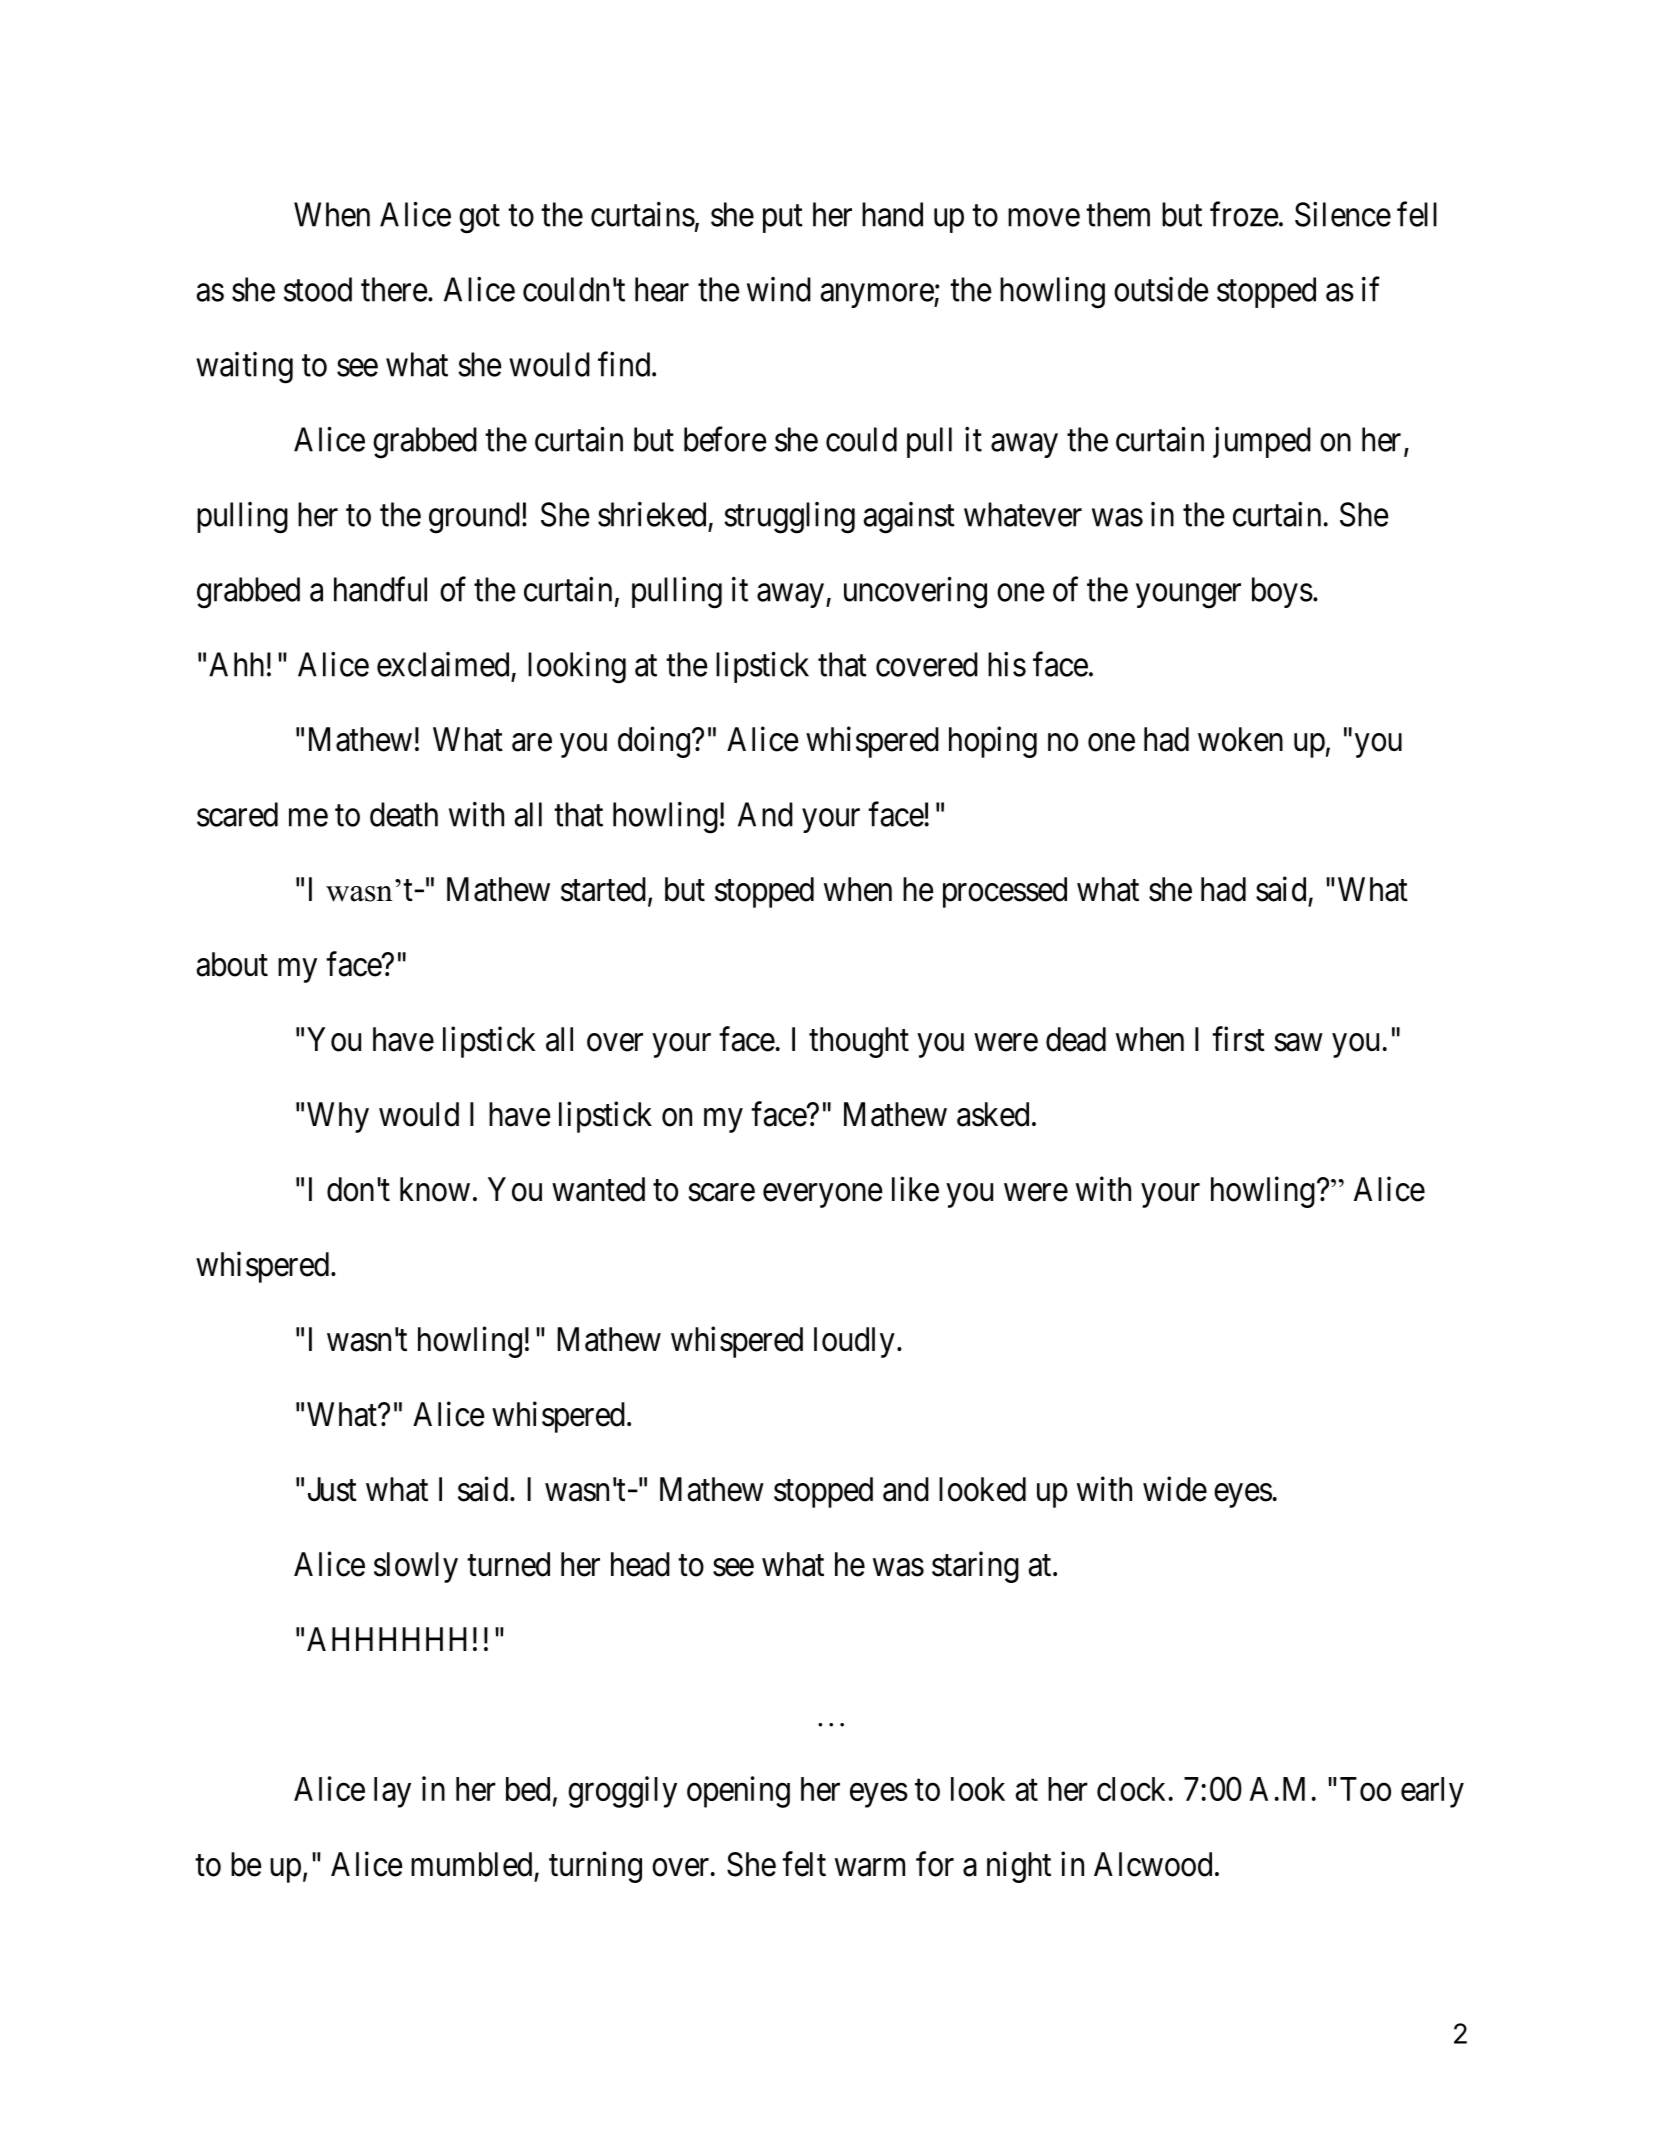  Describe the element at coordinates (338, 1117) in the document. I see `Why` at that location.
